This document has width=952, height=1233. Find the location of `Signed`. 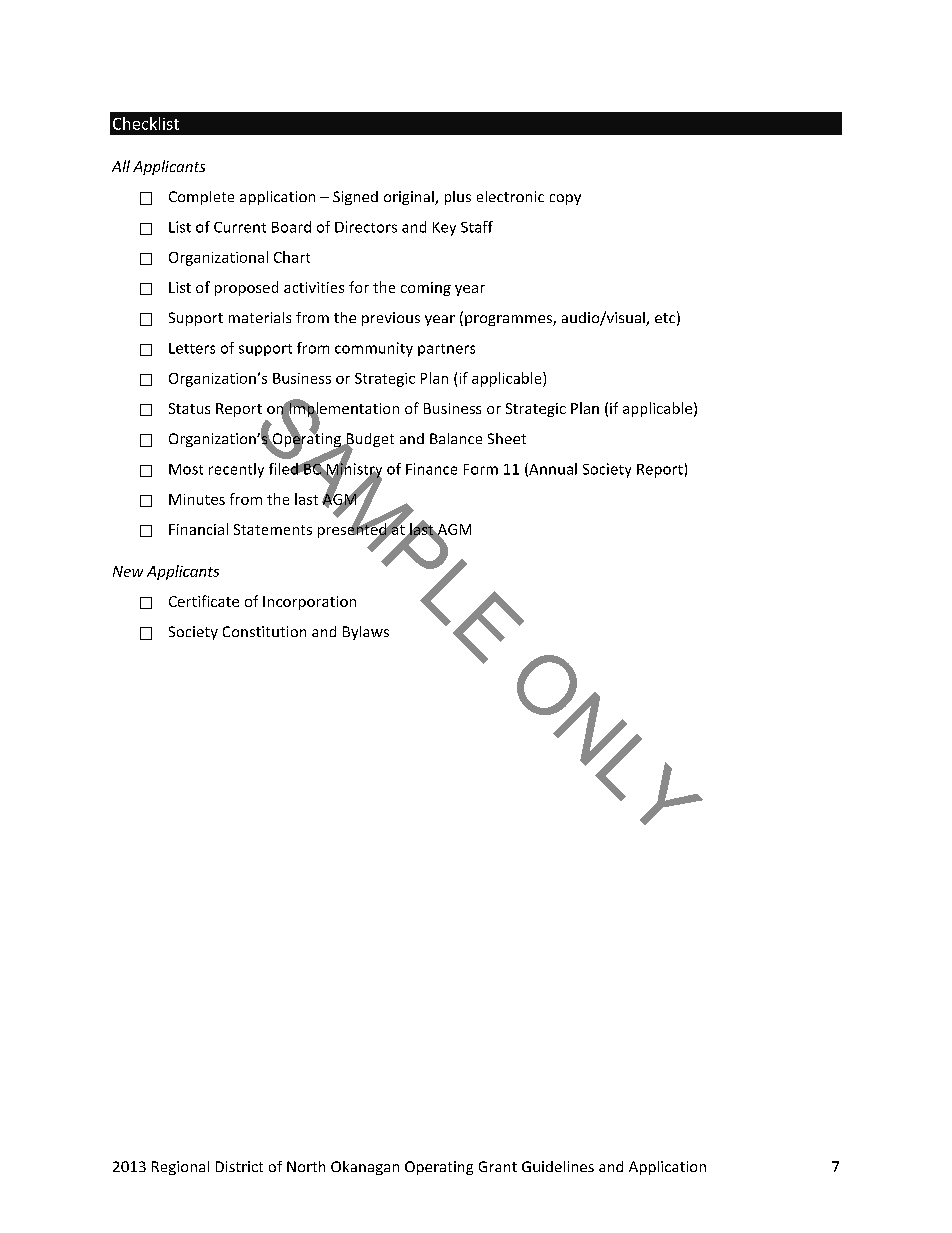

Signed is located at coordinates (355, 198).
